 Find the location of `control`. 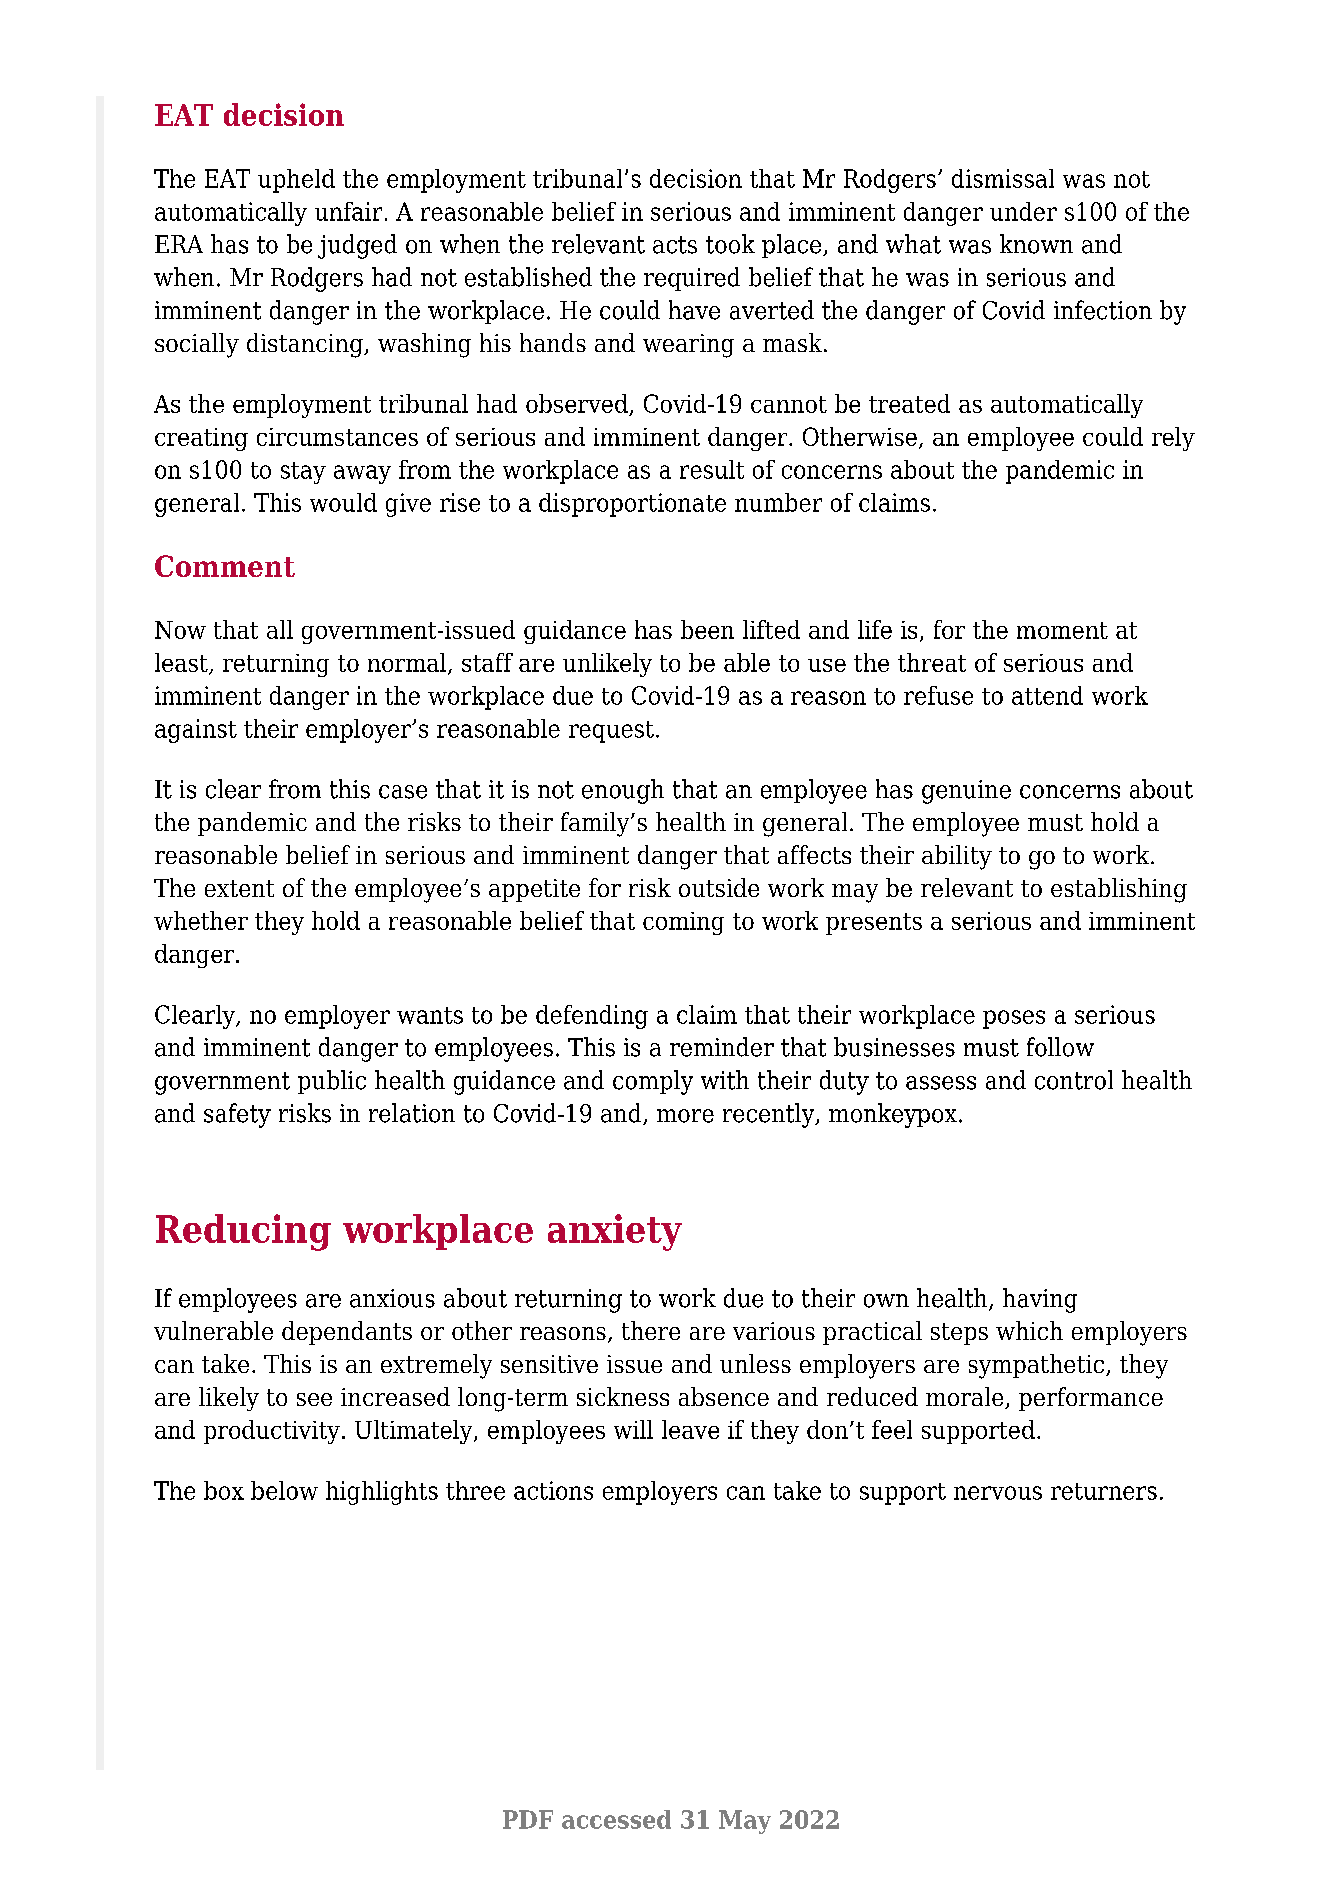

control is located at coordinates (1074, 1080).
